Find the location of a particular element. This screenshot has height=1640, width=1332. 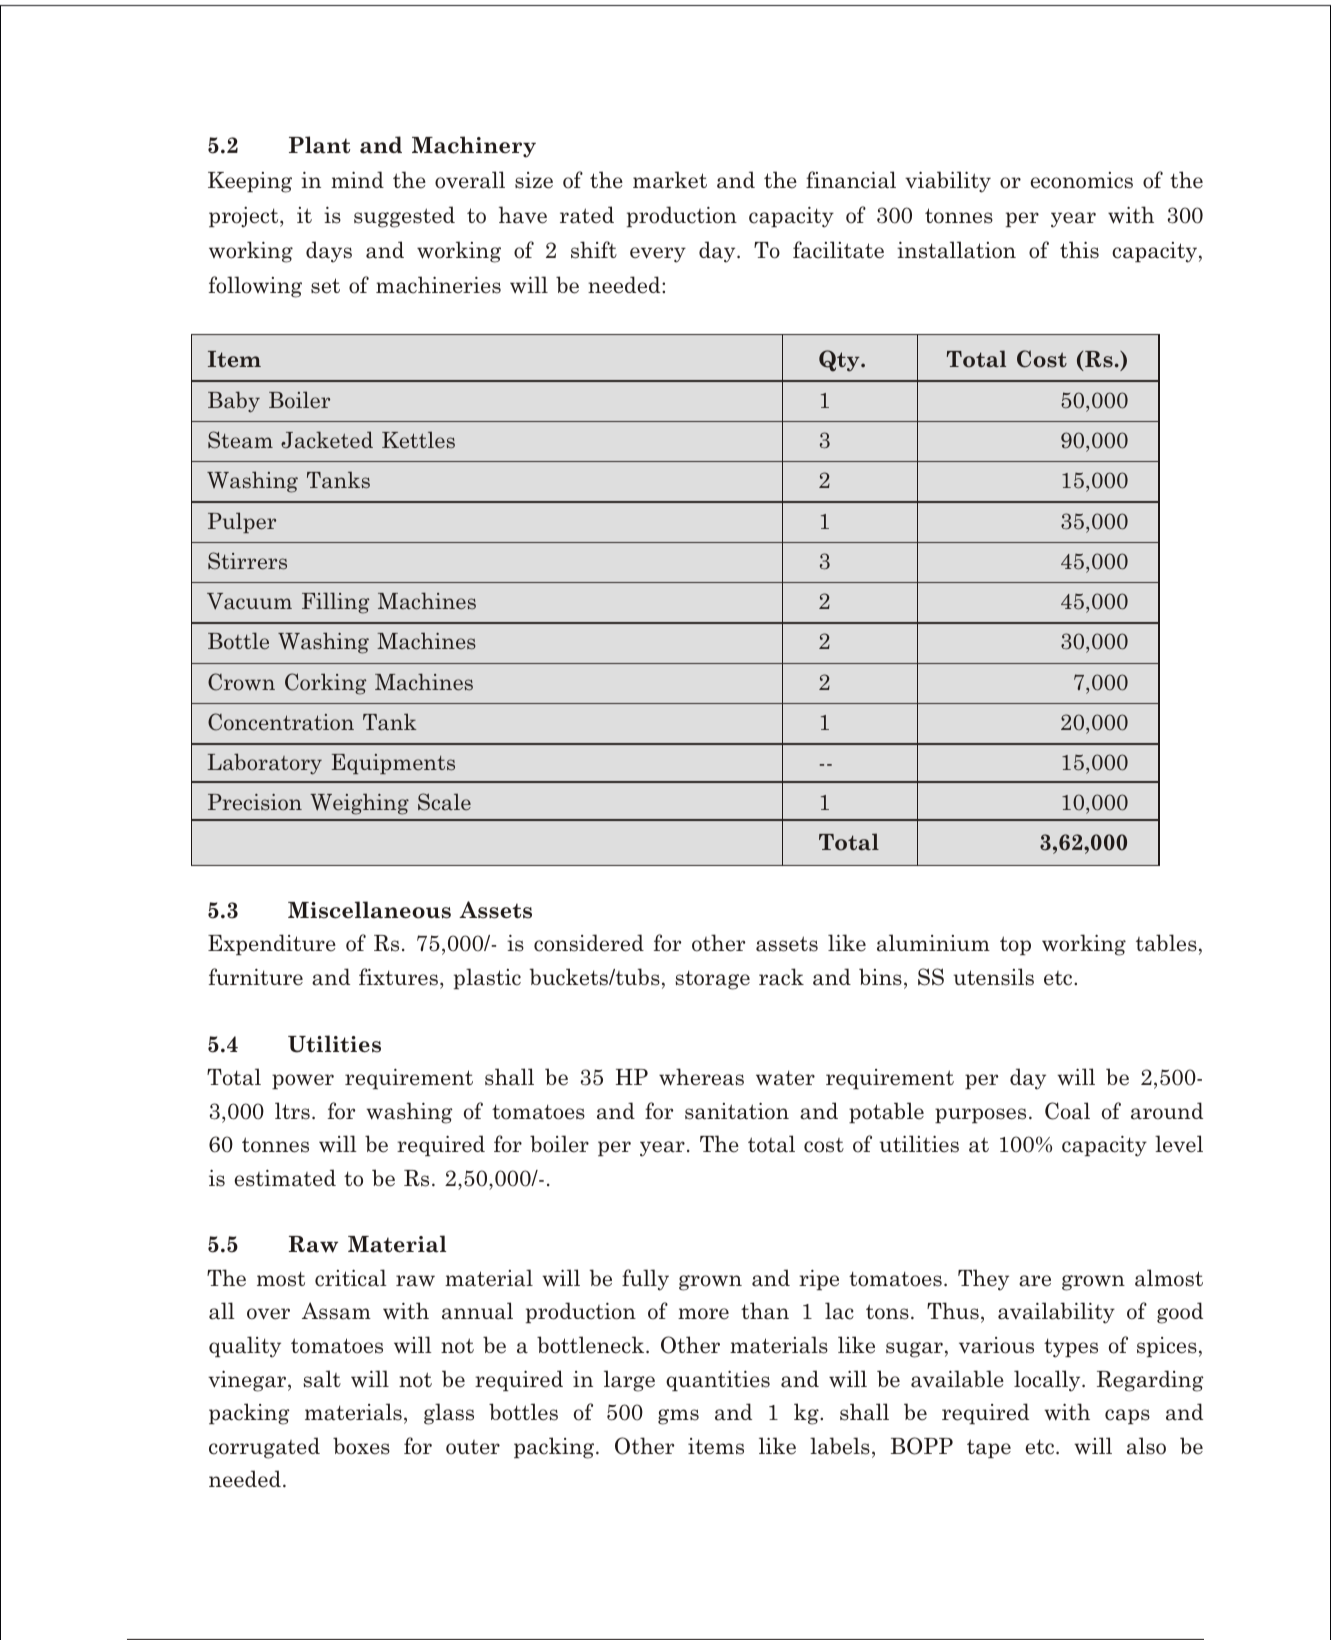

Weighing is located at coordinates (359, 804).
